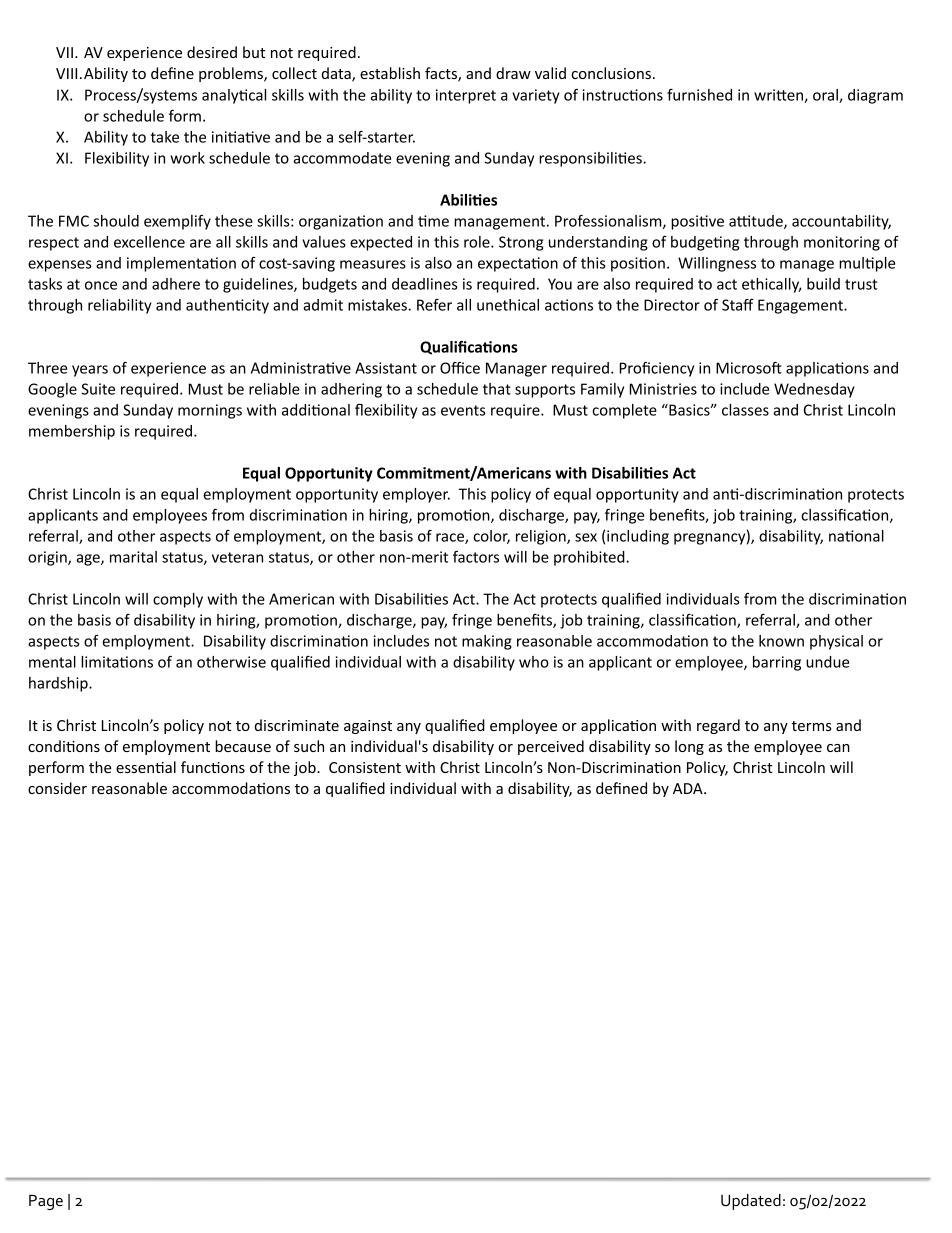 The image size is (952, 1233). What do you see at coordinates (689, 788) in the image?
I see `ADA` at bounding box center [689, 788].
